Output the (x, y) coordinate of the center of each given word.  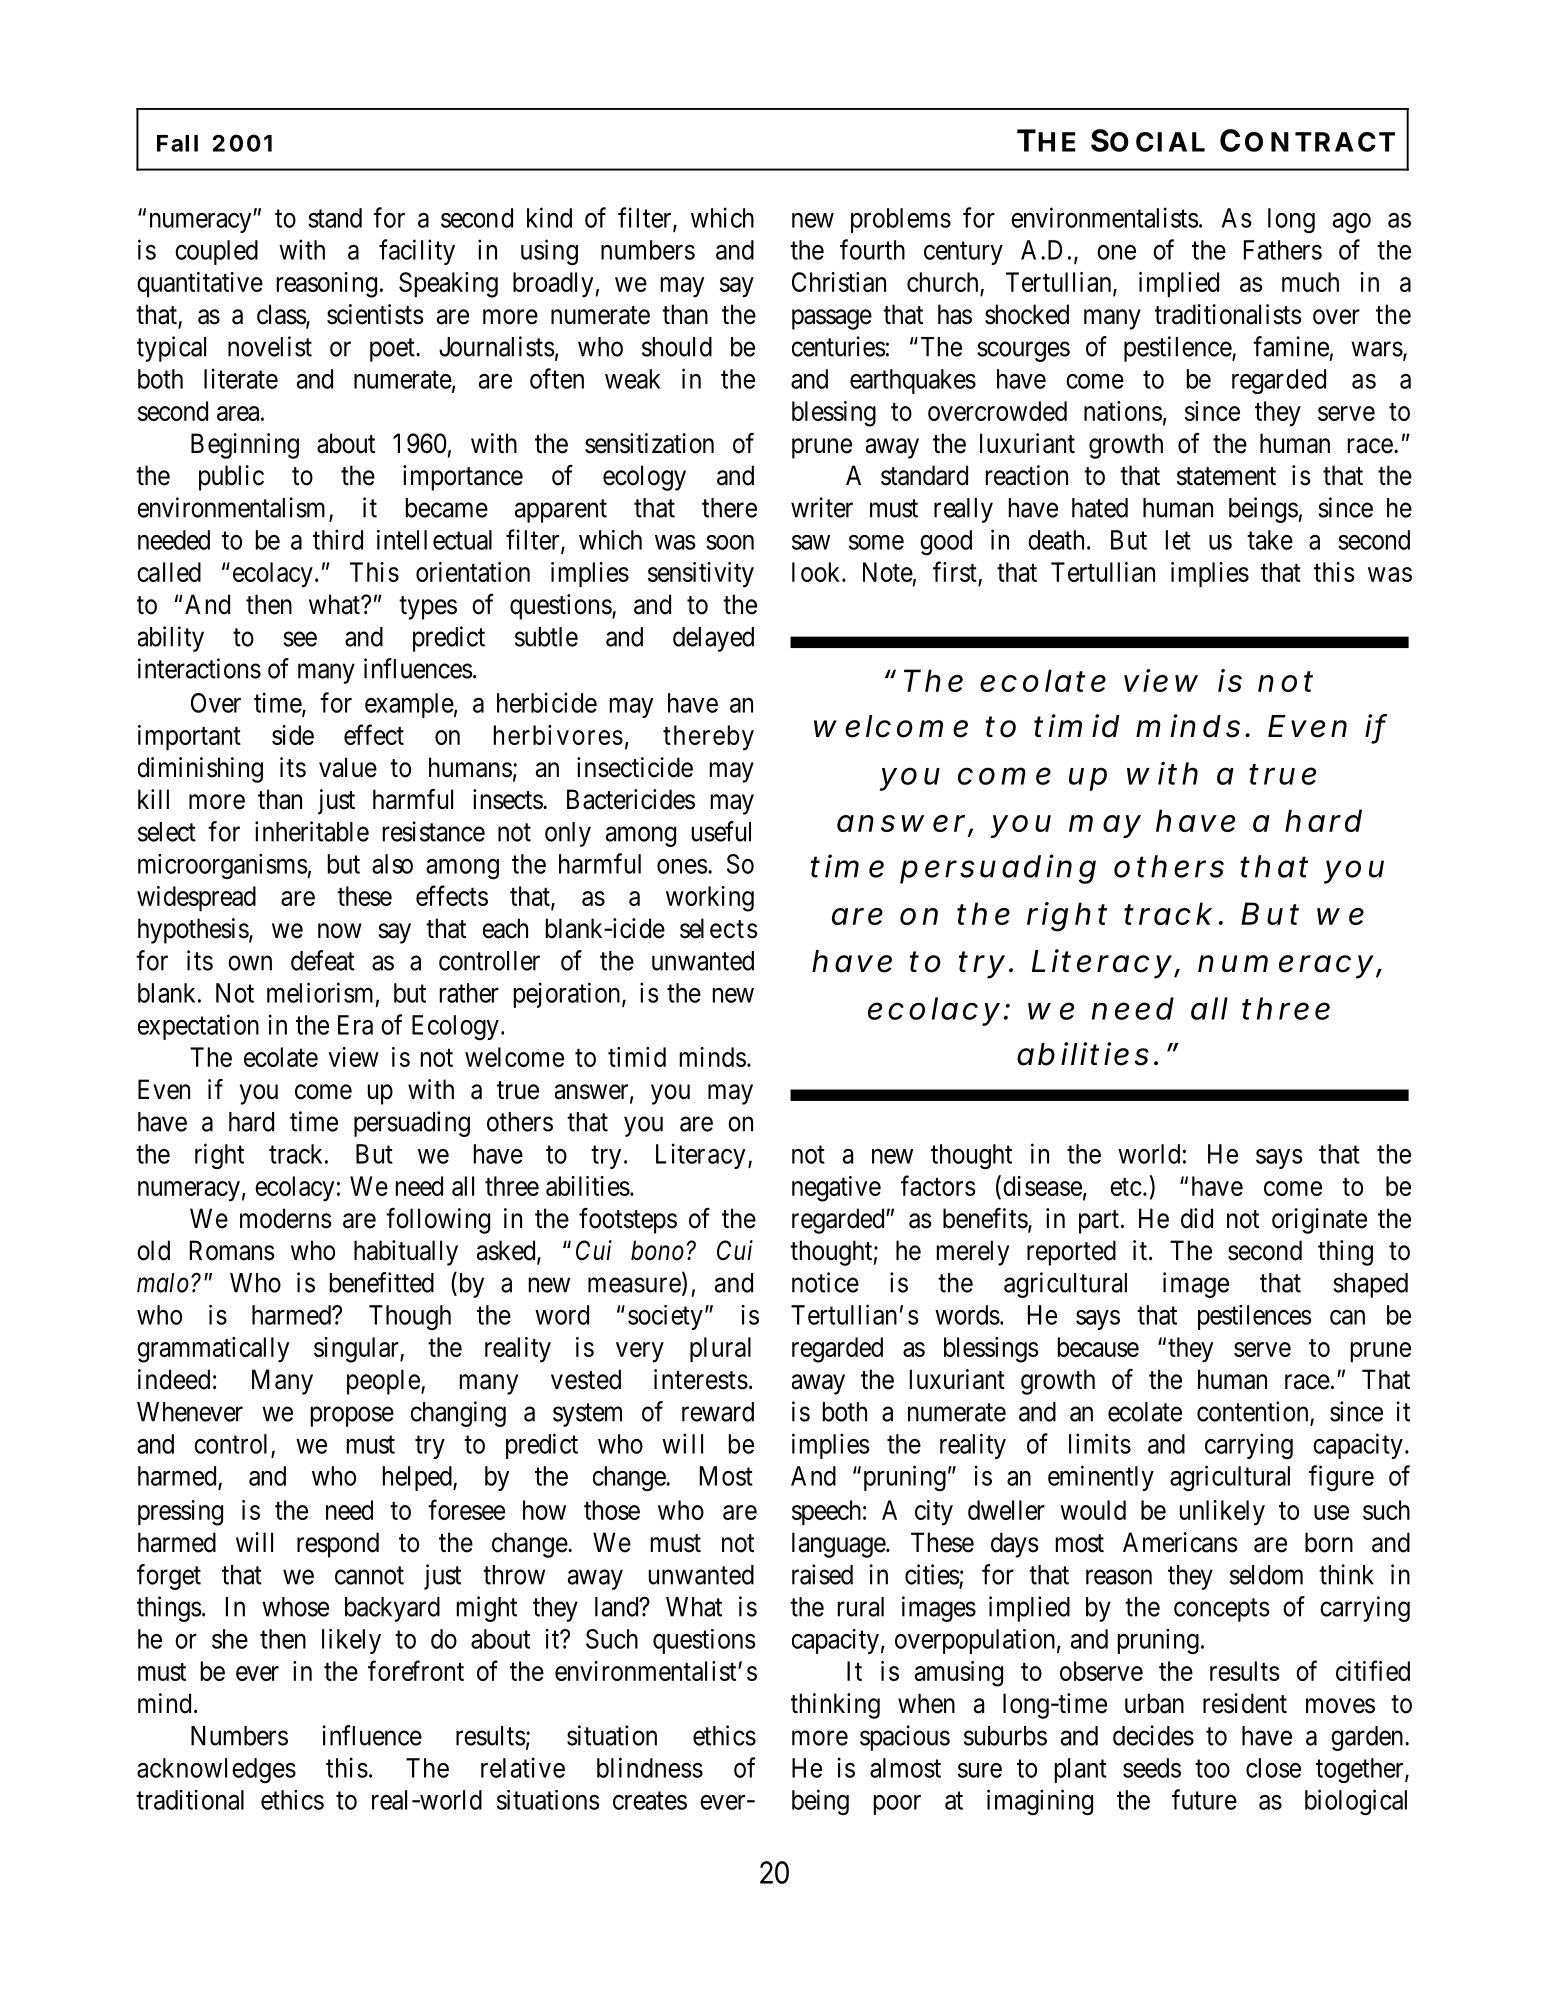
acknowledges (216, 1770)
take (1270, 540)
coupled (216, 252)
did (1197, 1218)
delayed (713, 639)
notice (825, 1282)
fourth (872, 249)
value (348, 767)
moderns (286, 1218)
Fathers (1283, 250)
